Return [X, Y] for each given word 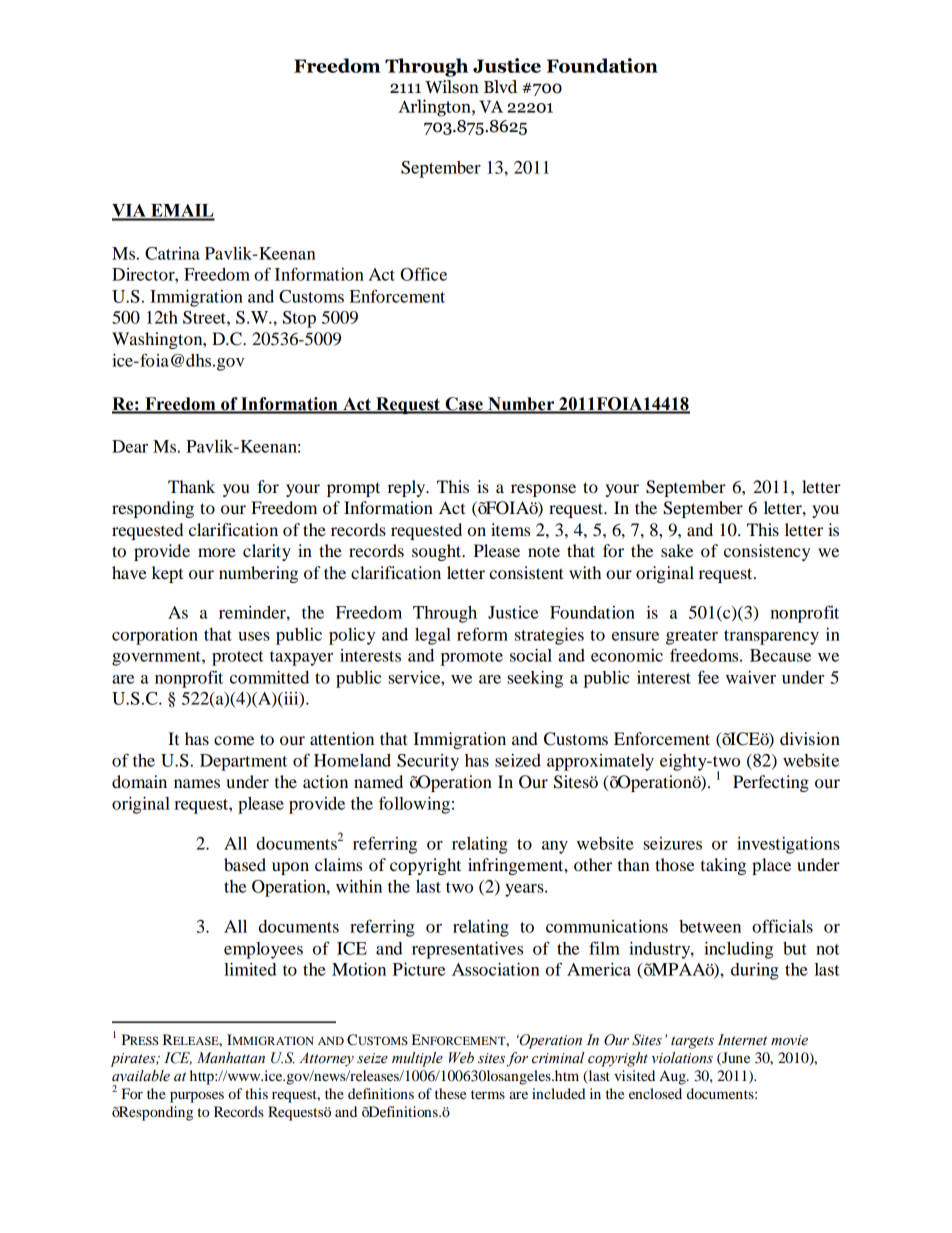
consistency [767, 552]
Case [464, 405]
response [543, 490]
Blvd [500, 87]
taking [723, 866]
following [414, 805]
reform [482, 634]
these [450, 1093]
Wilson [452, 87]
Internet [742, 1040]
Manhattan [231, 1058]
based [245, 864]
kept [167, 574]
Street [205, 317]
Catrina [172, 253]
